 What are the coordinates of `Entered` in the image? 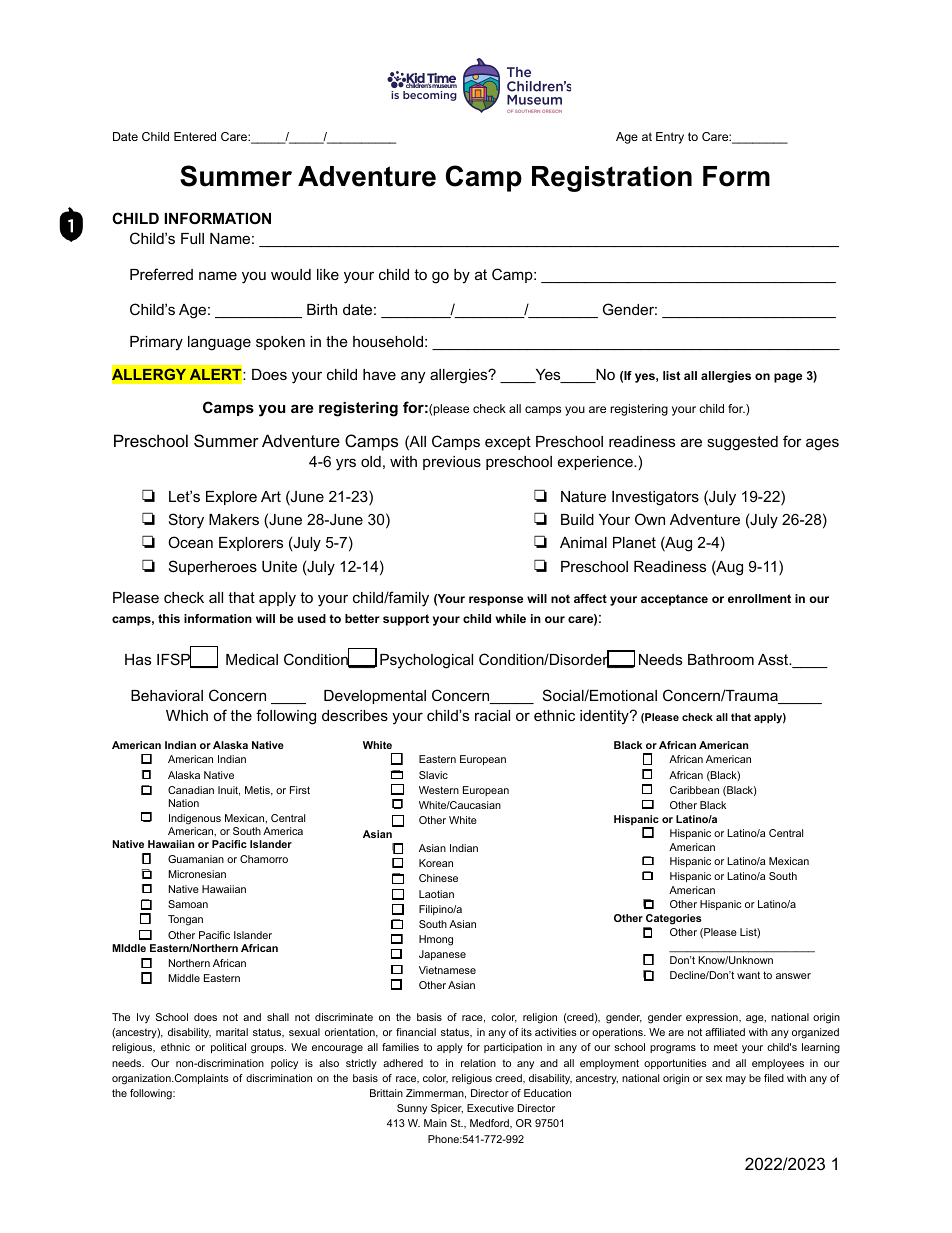 It's located at (195, 136).
